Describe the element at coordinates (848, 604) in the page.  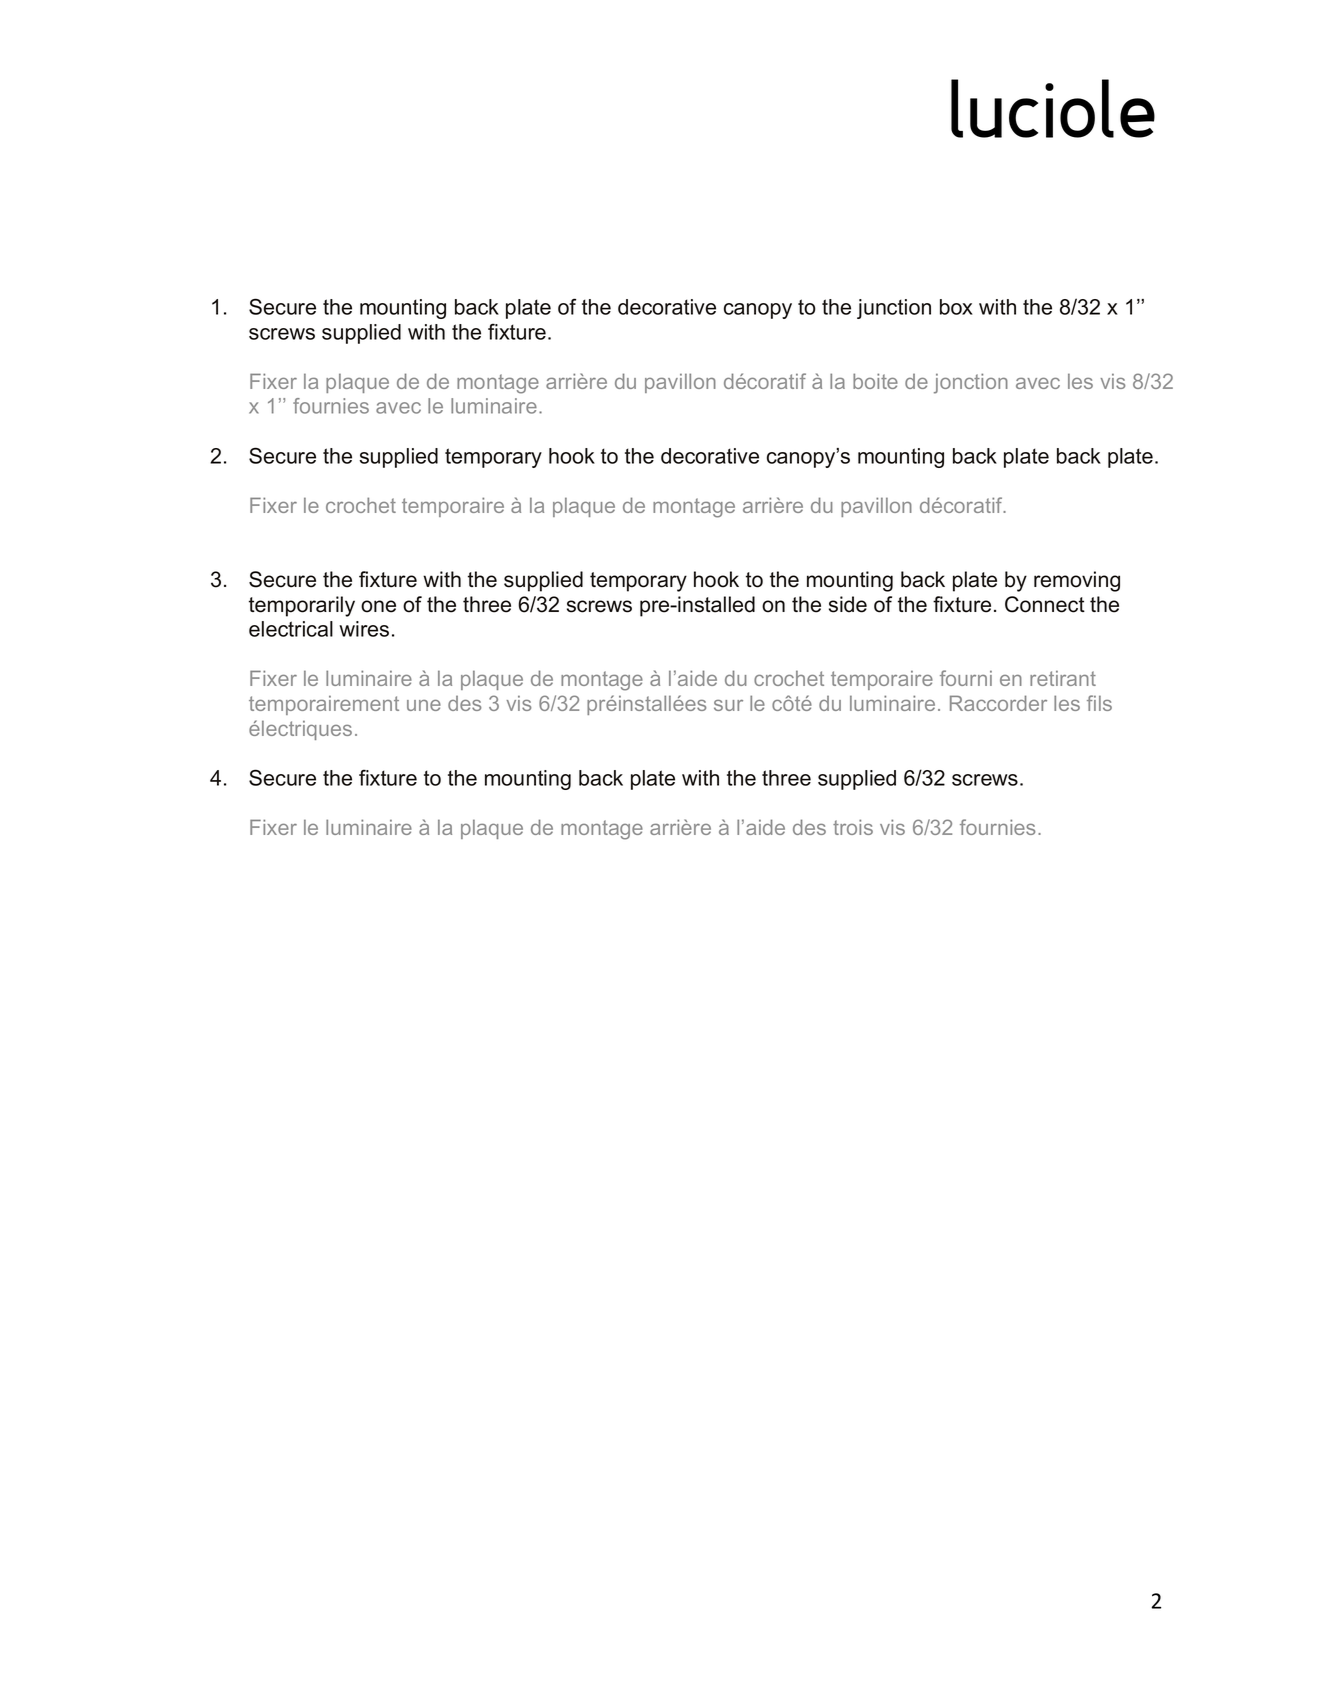
I see `side` at that location.
